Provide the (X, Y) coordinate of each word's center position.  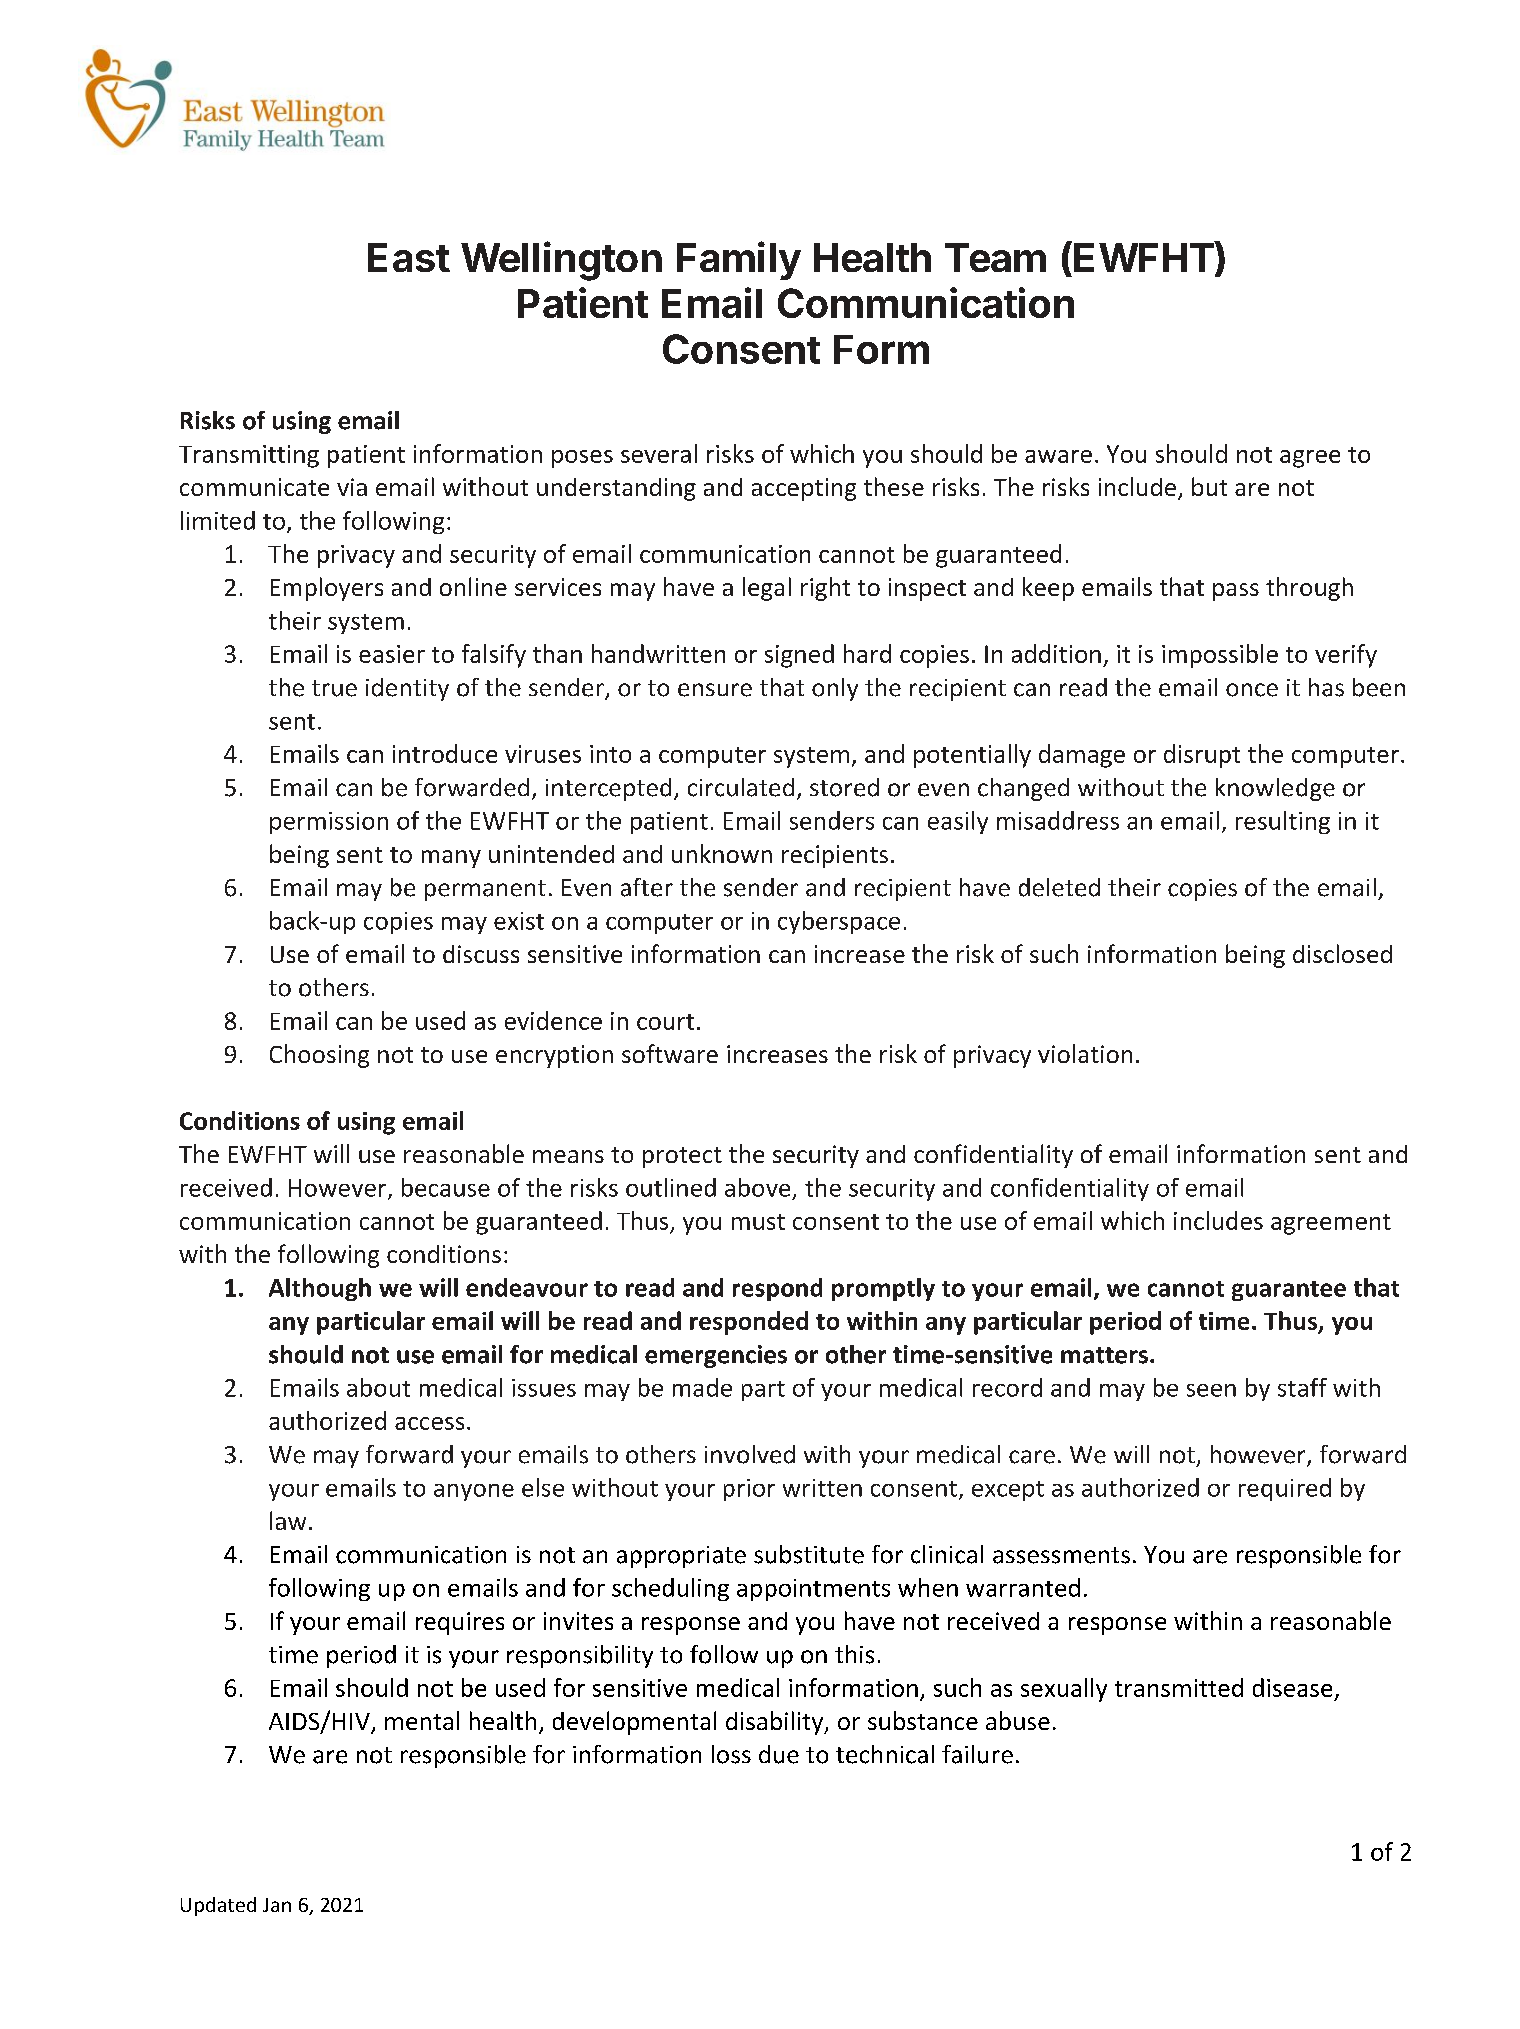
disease (1292, 1687)
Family (739, 260)
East (409, 257)
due (779, 1754)
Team (995, 257)
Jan (277, 1905)
